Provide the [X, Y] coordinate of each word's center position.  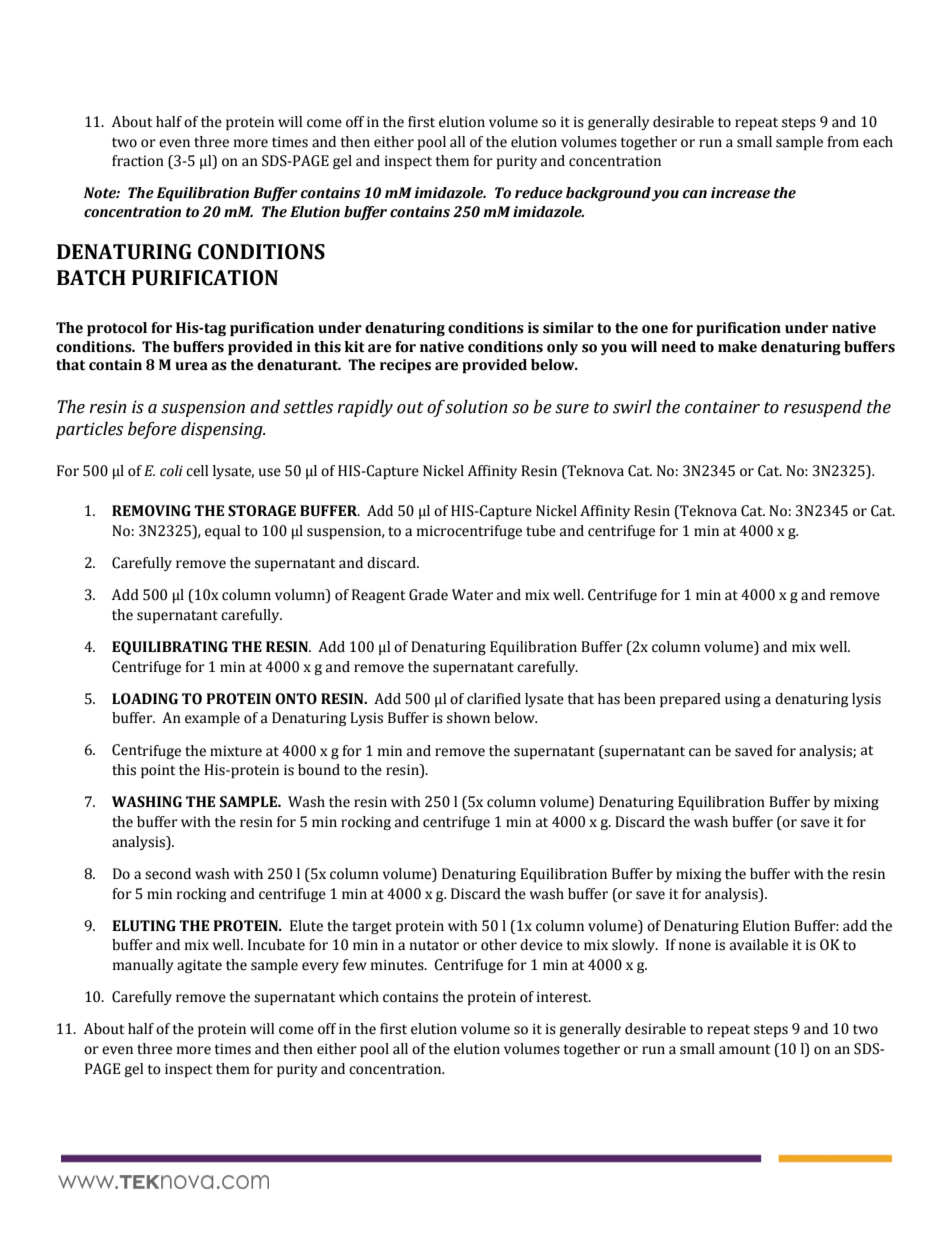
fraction [138, 161]
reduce [539, 193]
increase [740, 193]
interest [564, 997]
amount [744, 1049]
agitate [199, 966]
